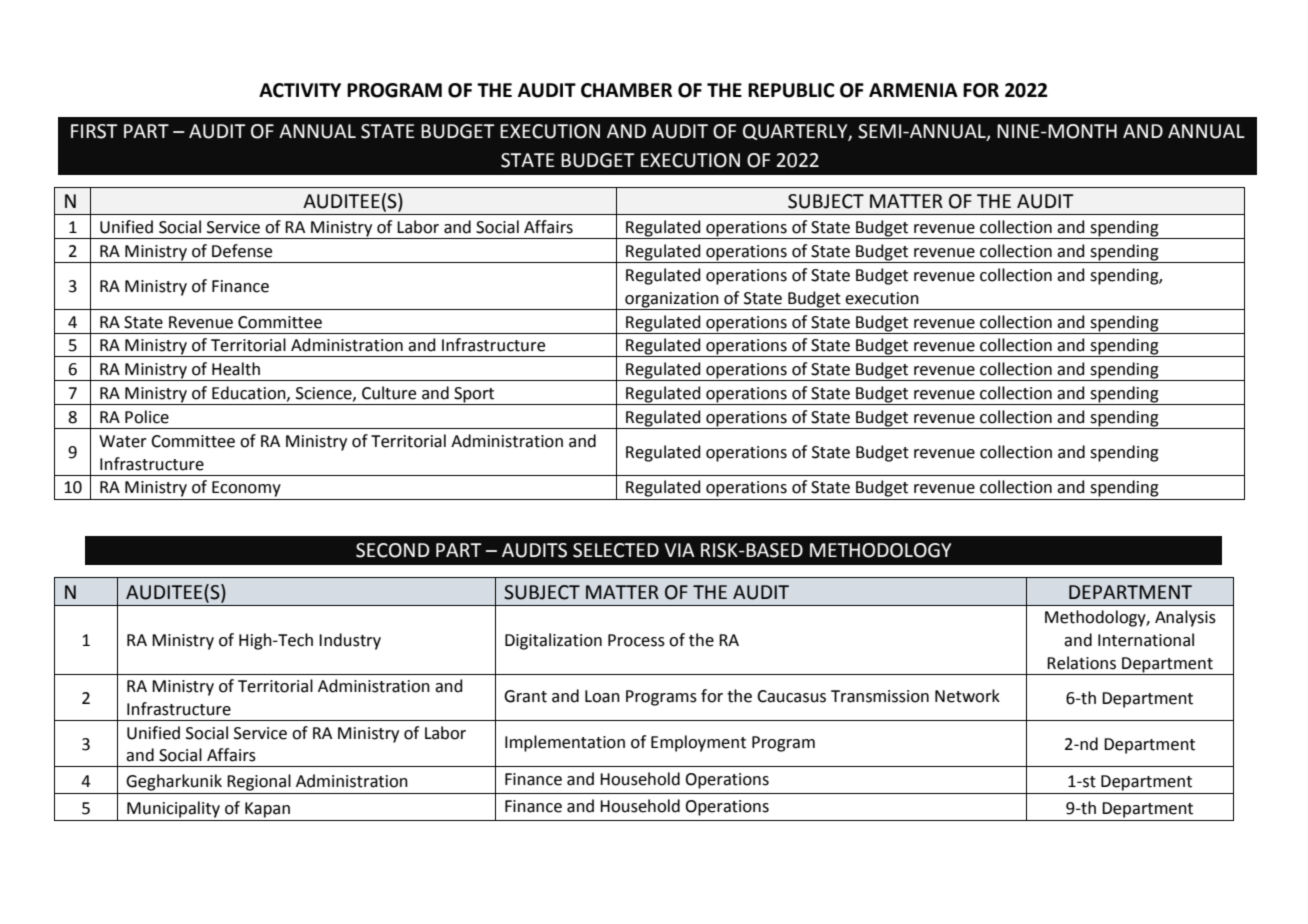  I want to click on CHAMBER, so click(626, 90).
